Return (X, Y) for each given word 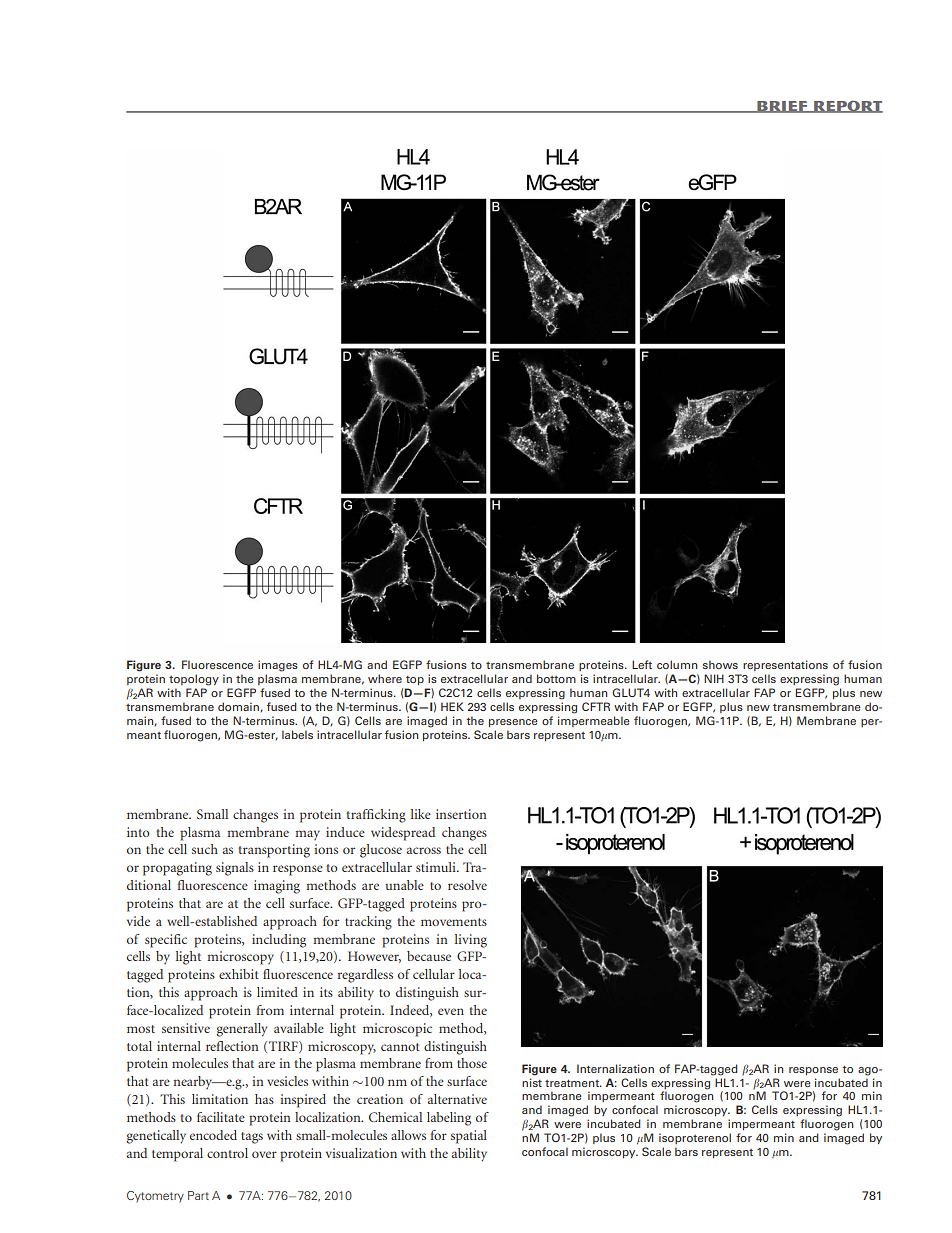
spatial (469, 1137)
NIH (714, 678)
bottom (556, 678)
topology (194, 680)
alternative (457, 1099)
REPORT (847, 106)
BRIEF (782, 107)
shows (720, 664)
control (227, 1153)
